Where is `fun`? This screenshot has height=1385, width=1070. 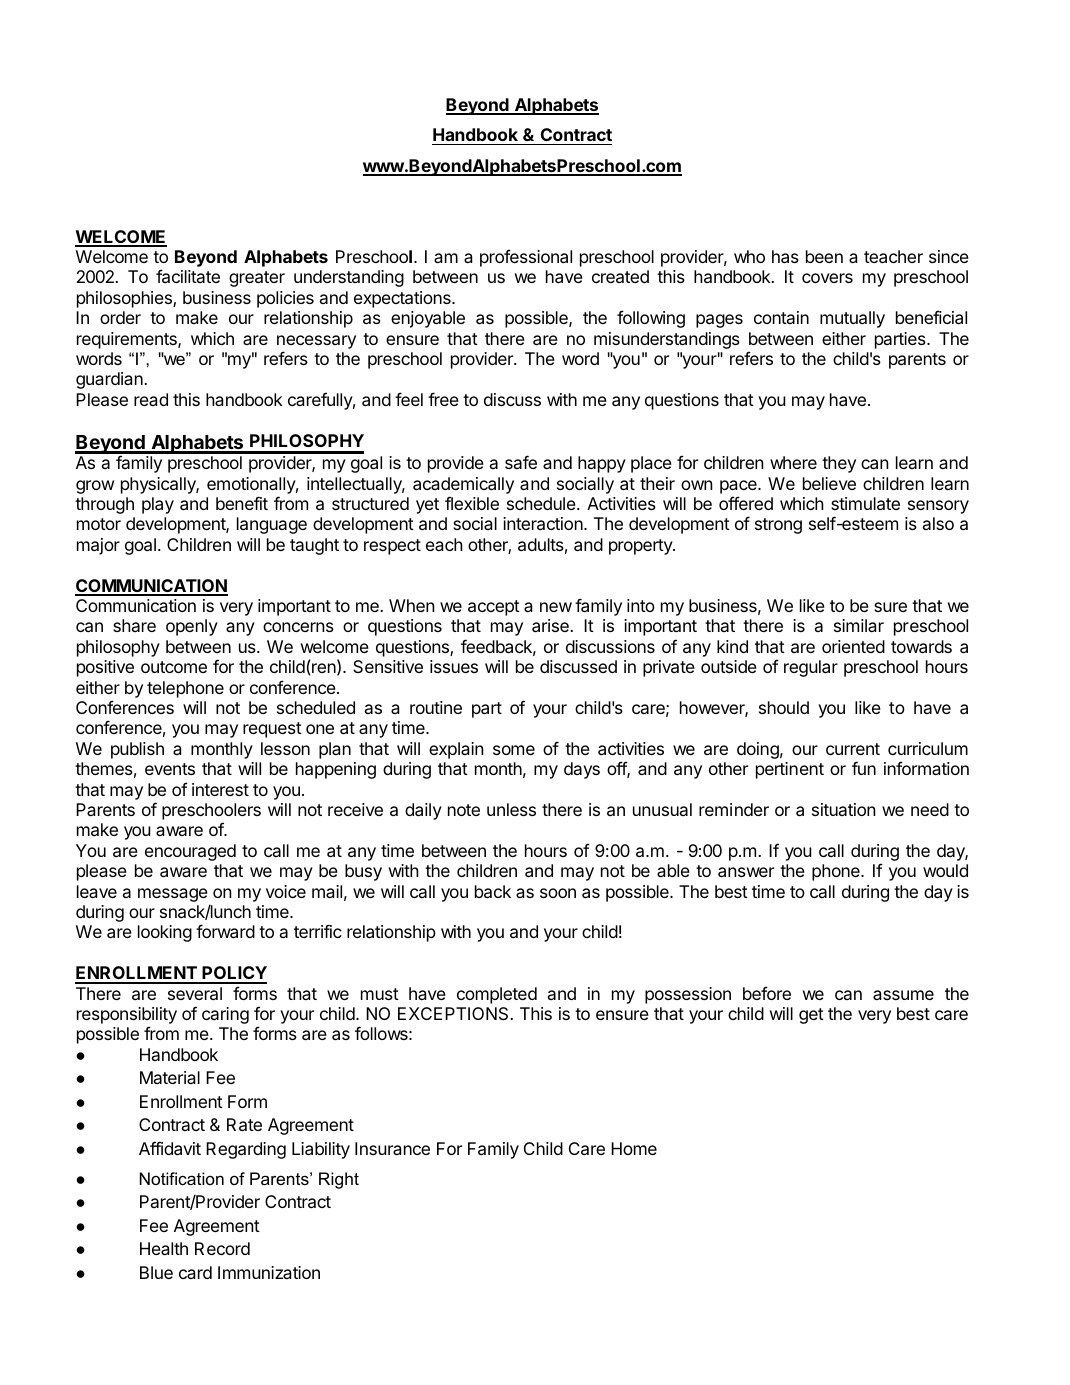
fun is located at coordinates (864, 768).
